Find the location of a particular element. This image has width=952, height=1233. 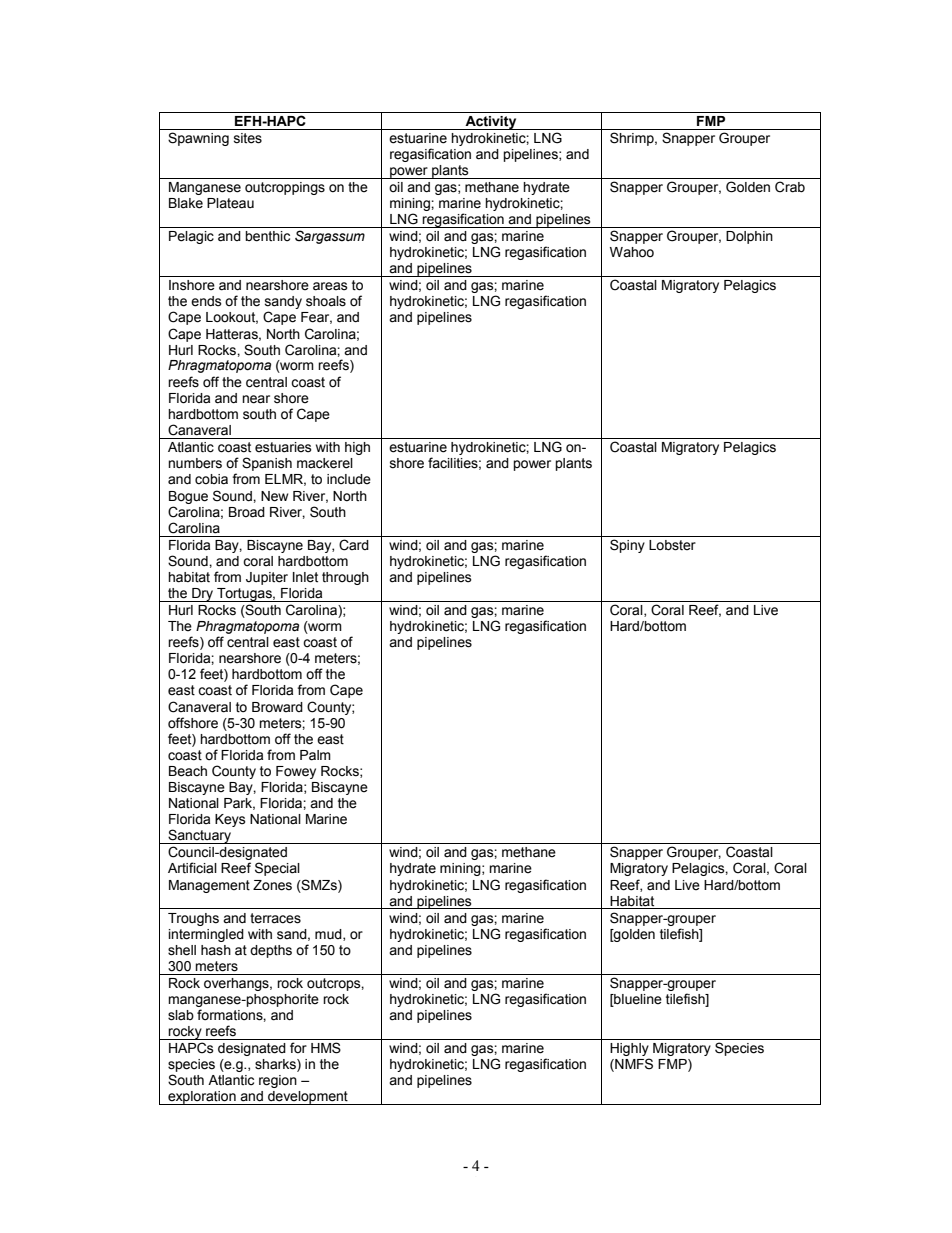

region is located at coordinates (278, 1081).
